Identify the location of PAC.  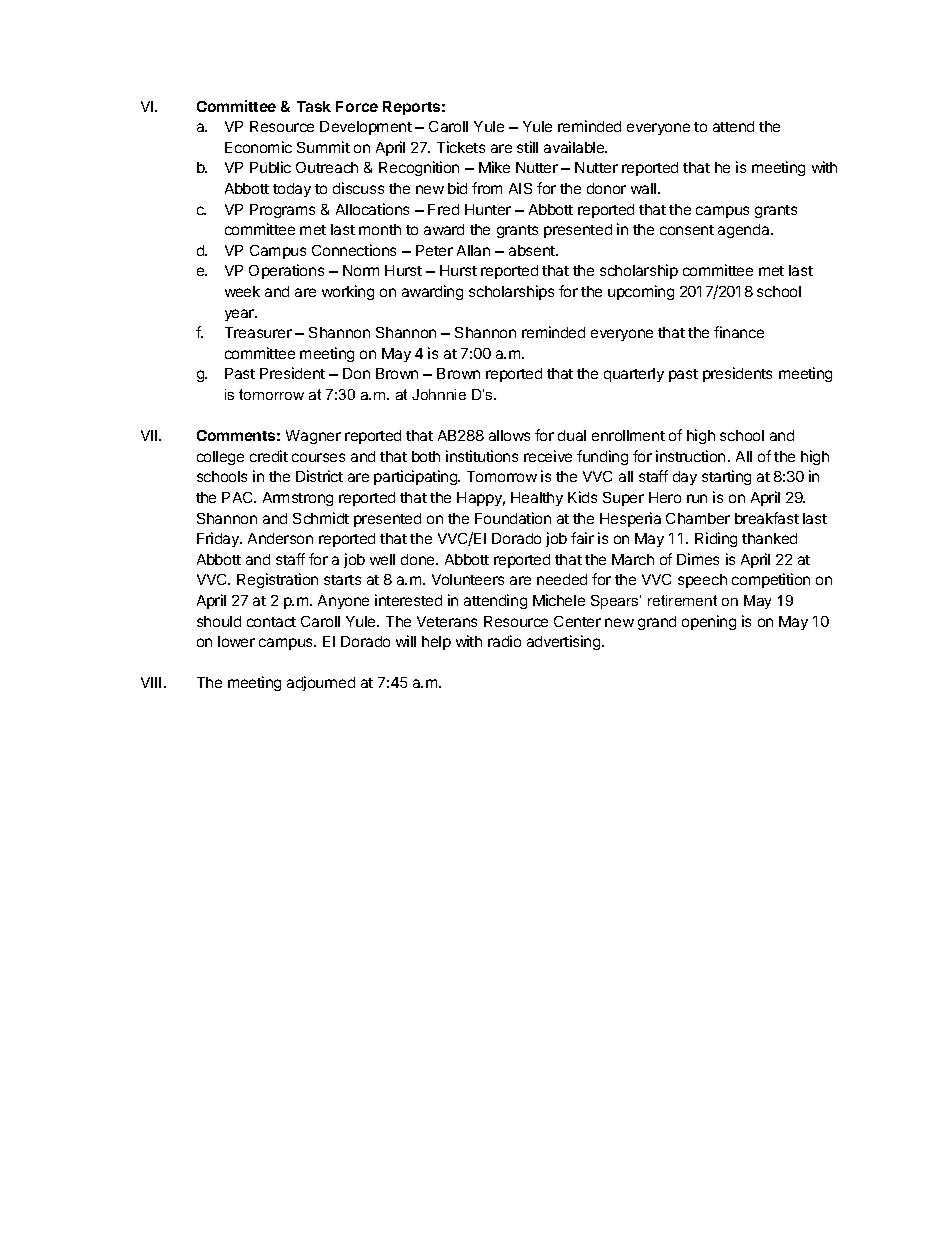
(239, 497).
